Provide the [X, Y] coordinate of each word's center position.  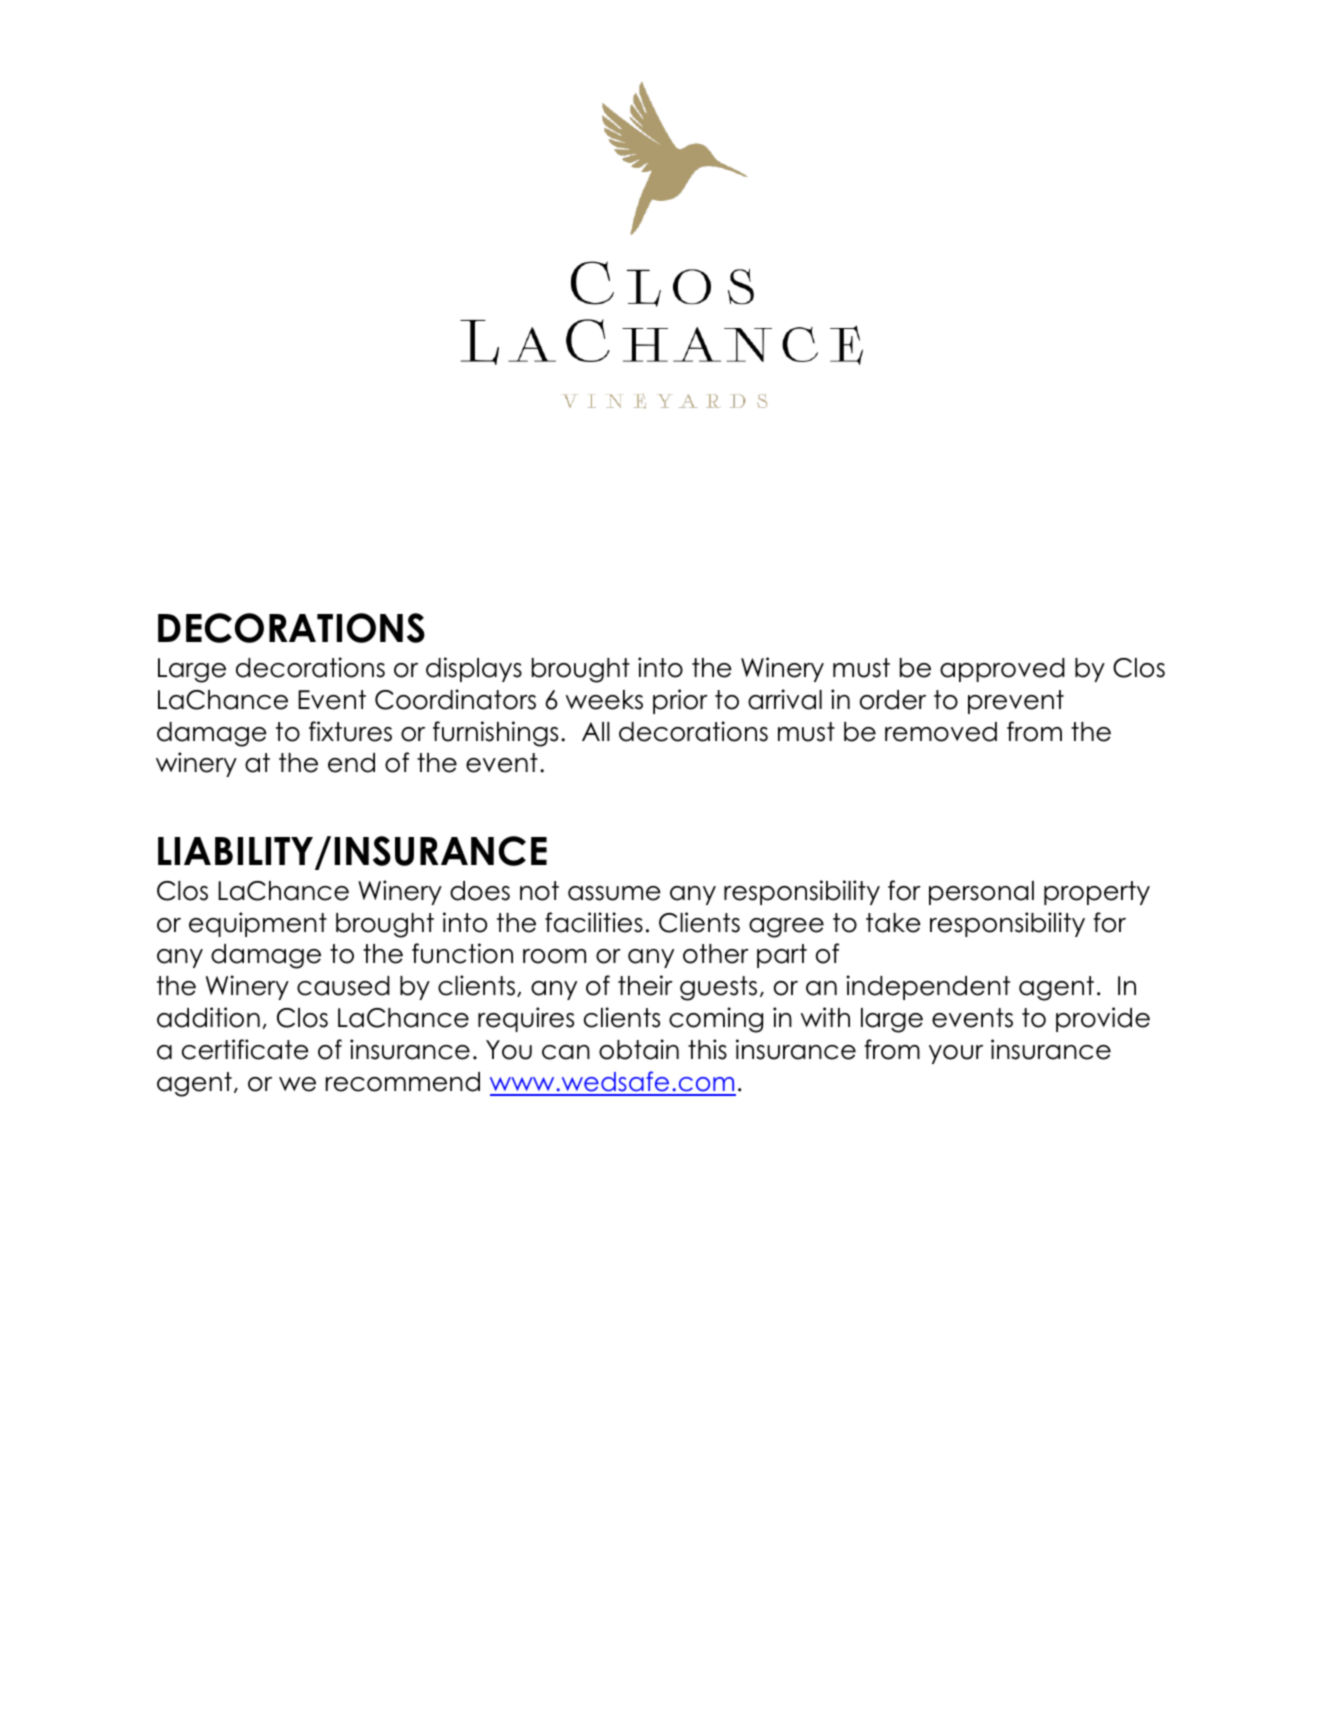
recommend [403, 1082]
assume [614, 893]
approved [1002, 670]
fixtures [350, 731]
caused [343, 986]
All [596, 731]
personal [981, 893]
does [480, 891]
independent [928, 987]
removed [941, 732]
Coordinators [455, 699]
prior [680, 701]
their [645, 985]
